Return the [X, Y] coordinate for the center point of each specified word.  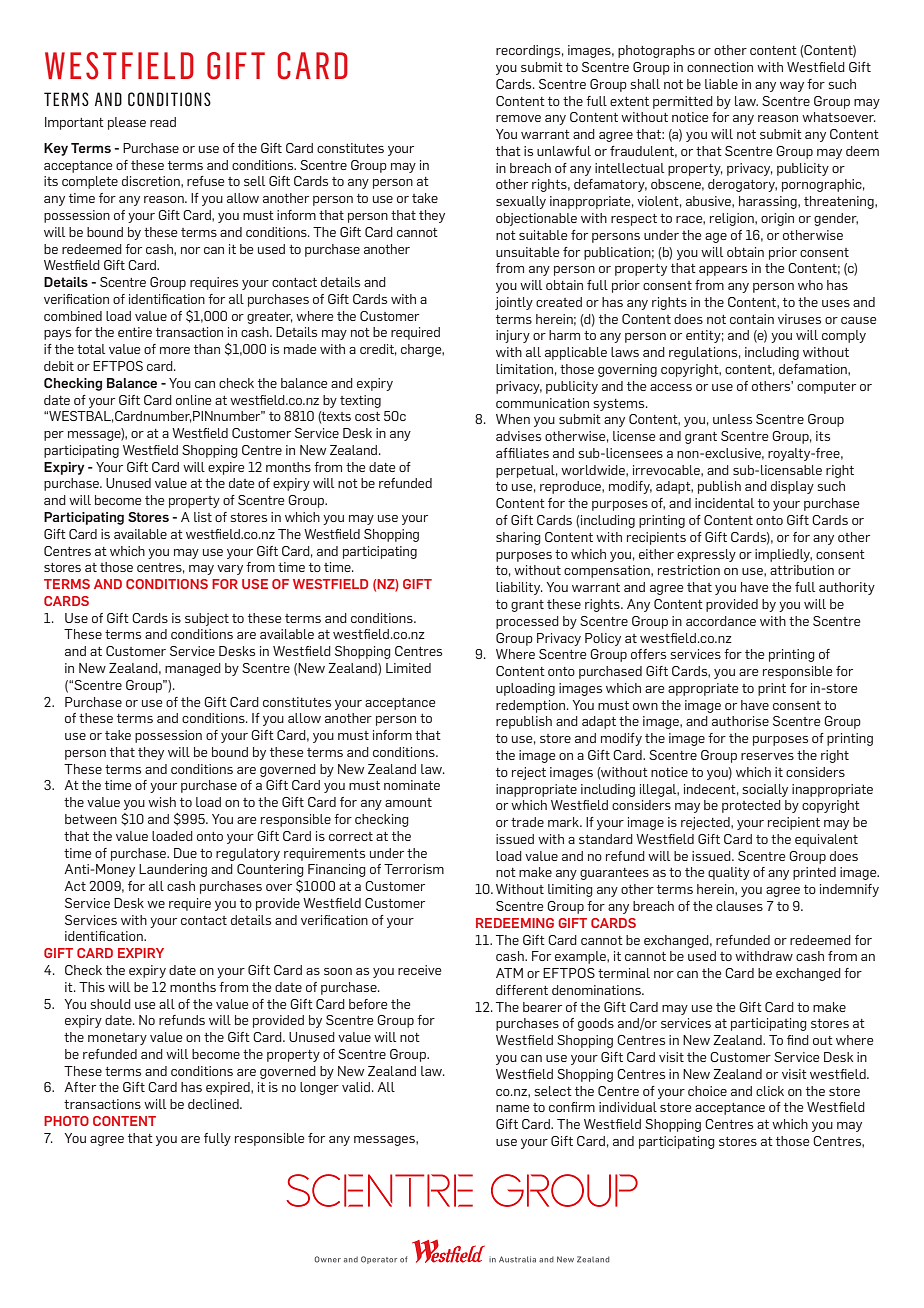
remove [518, 118]
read [163, 122]
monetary [117, 1039]
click [770, 1091]
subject [207, 619]
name [513, 1108]
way [792, 87]
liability [519, 588]
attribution [802, 570]
